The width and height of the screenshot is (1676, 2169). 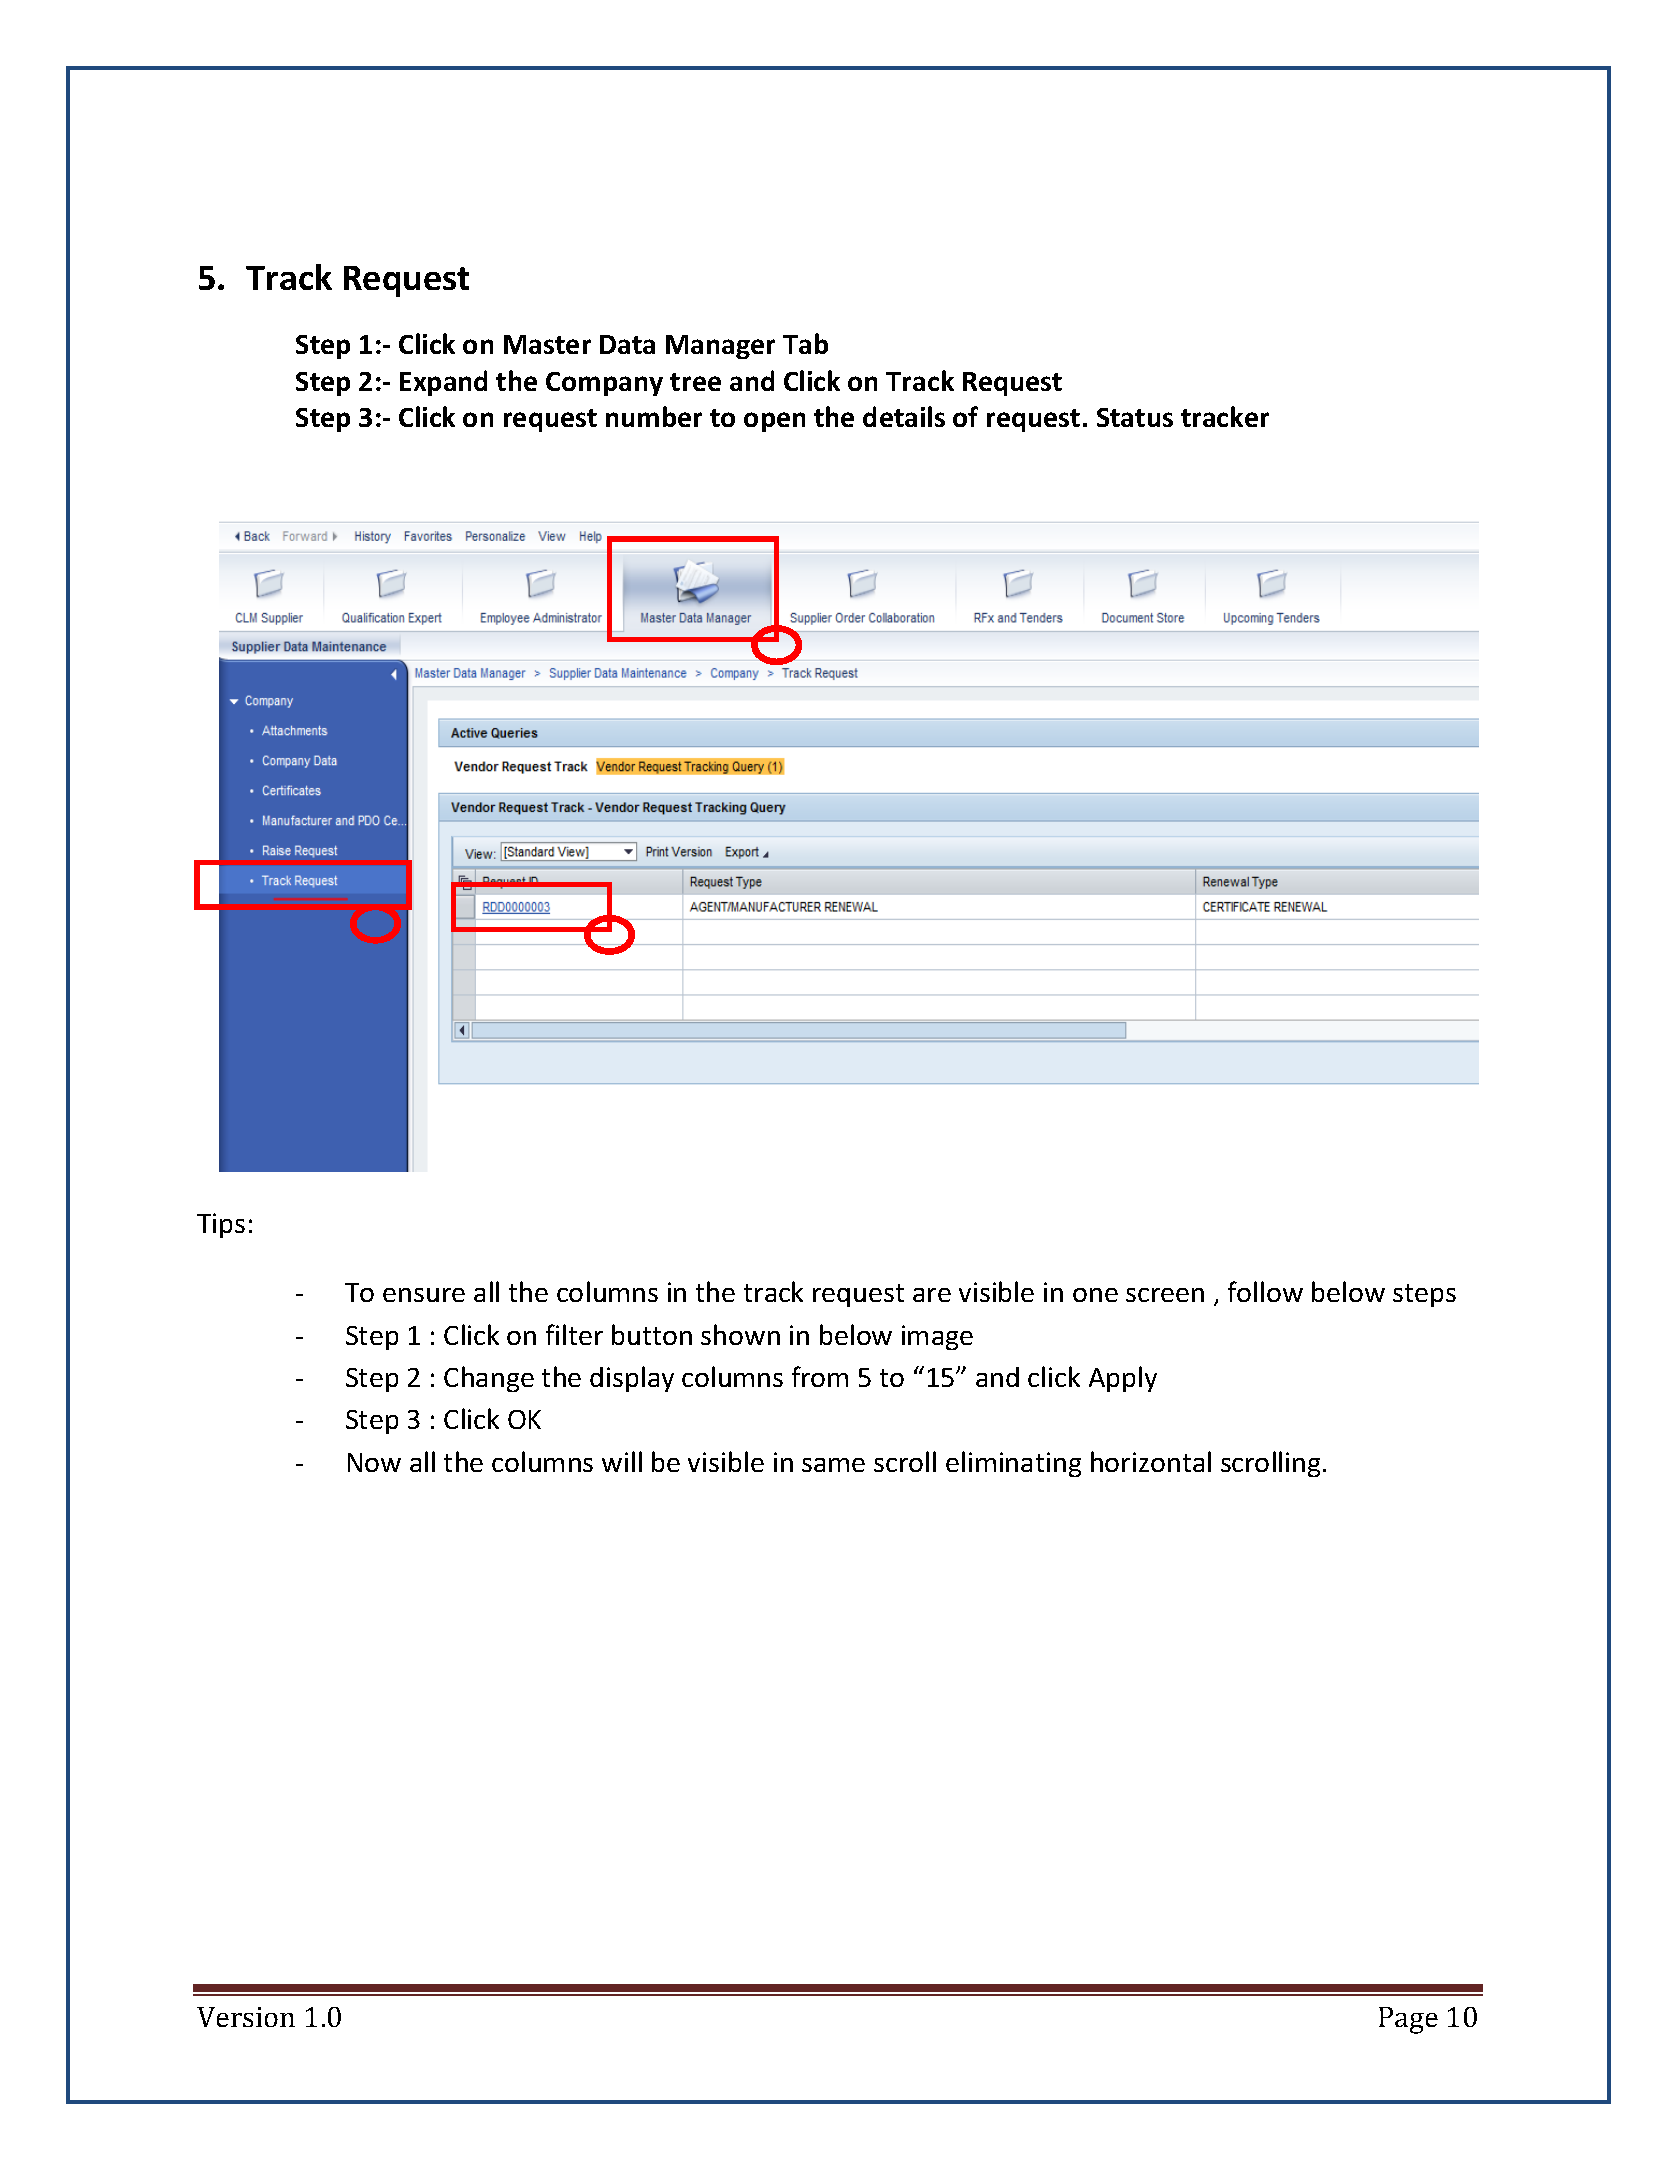 What do you see at coordinates (1408, 2020) in the screenshot?
I see `Page` at bounding box center [1408, 2020].
